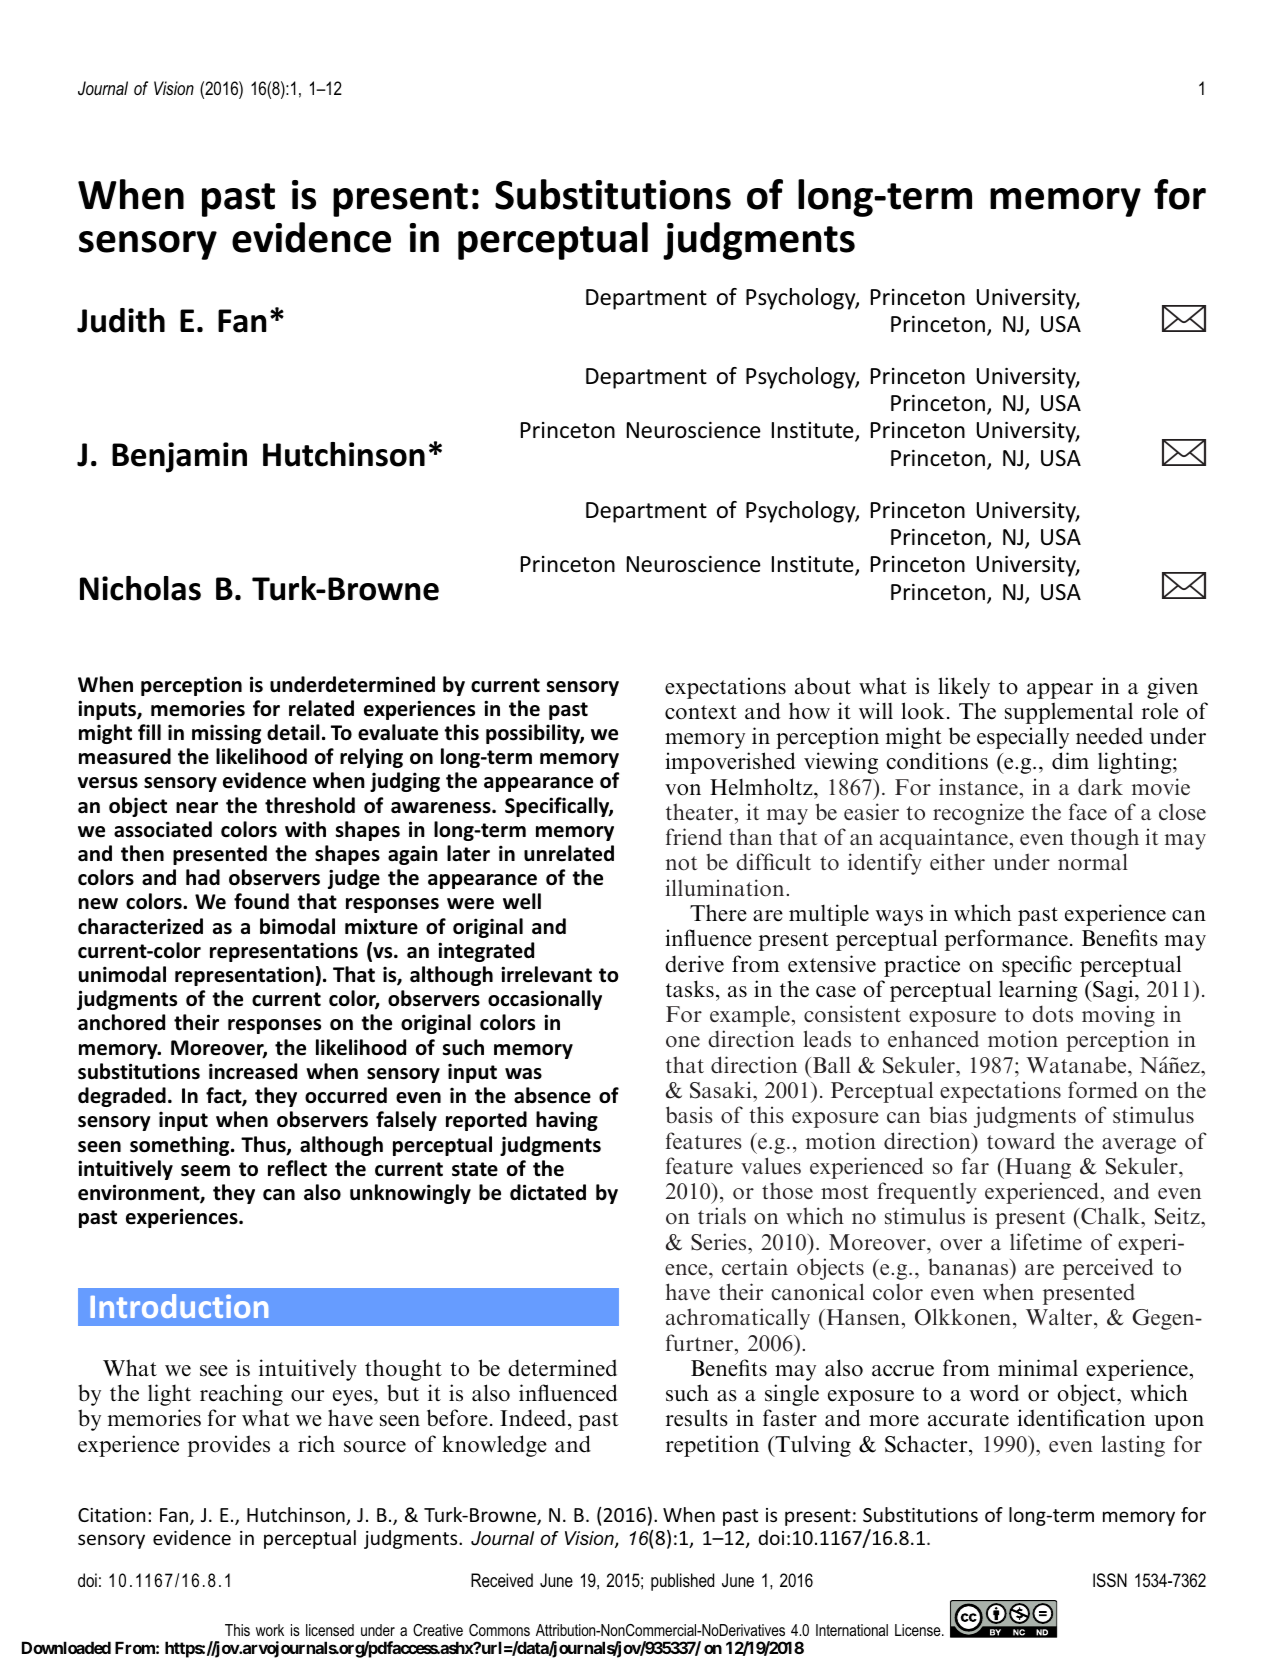 The width and height of the screenshot is (1284, 1662). What do you see at coordinates (121, 320) in the screenshot?
I see `Judith` at bounding box center [121, 320].
